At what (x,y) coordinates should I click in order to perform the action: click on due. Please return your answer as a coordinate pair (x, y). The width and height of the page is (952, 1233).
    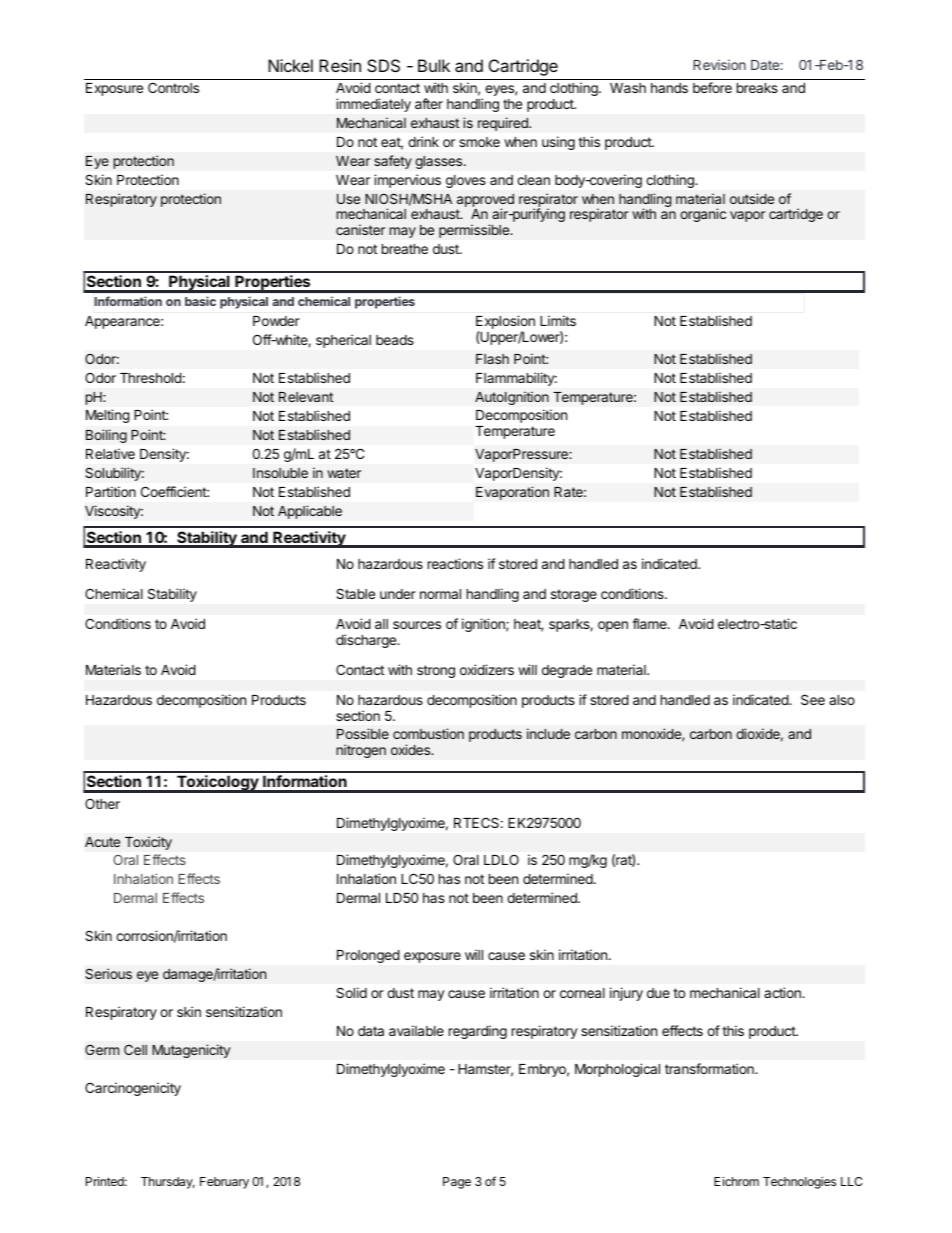
    Looking at the image, I should click on (658, 993).
